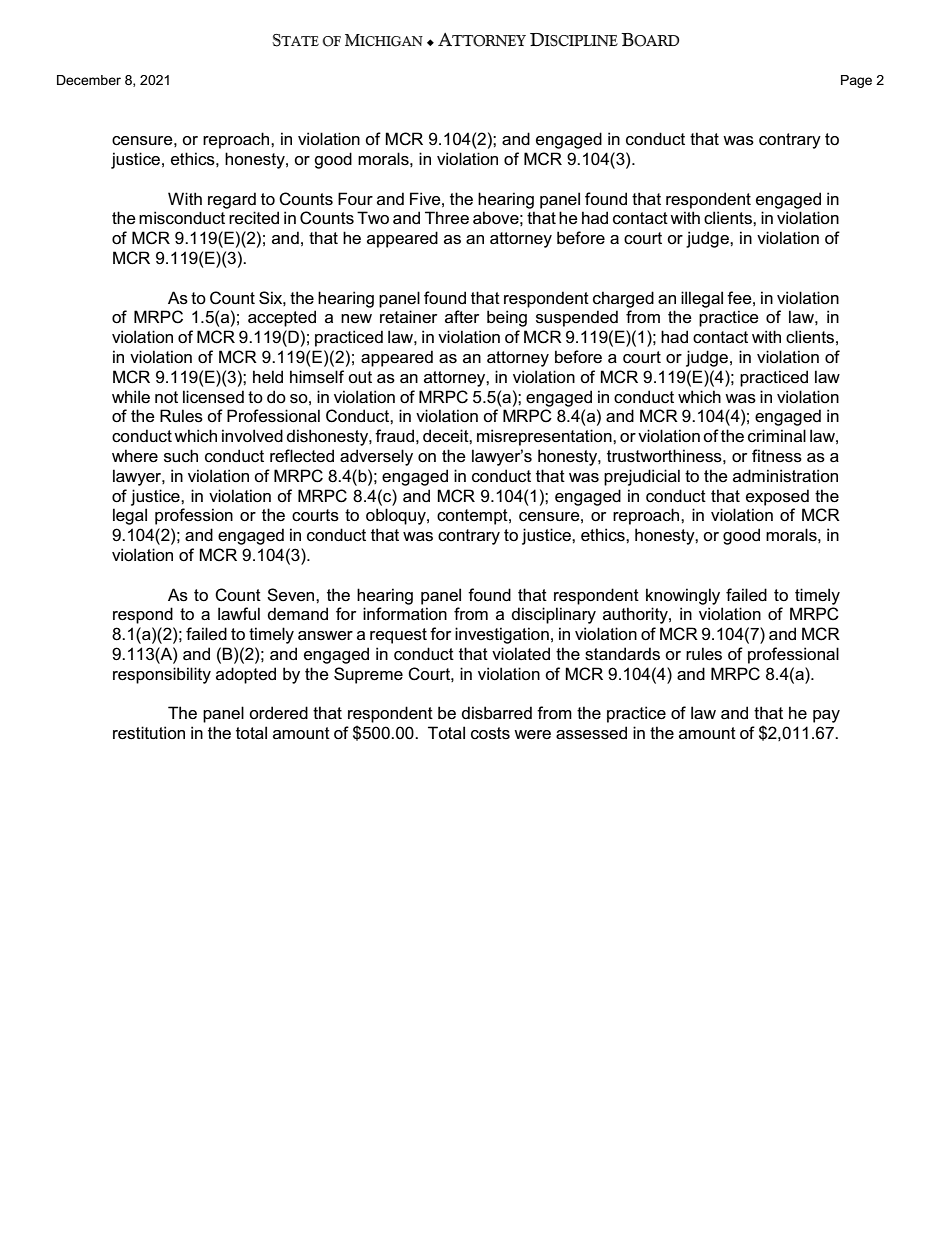 This image has width=952, height=1233. What do you see at coordinates (497, 713) in the image?
I see `disbarred` at bounding box center [497, 713].
